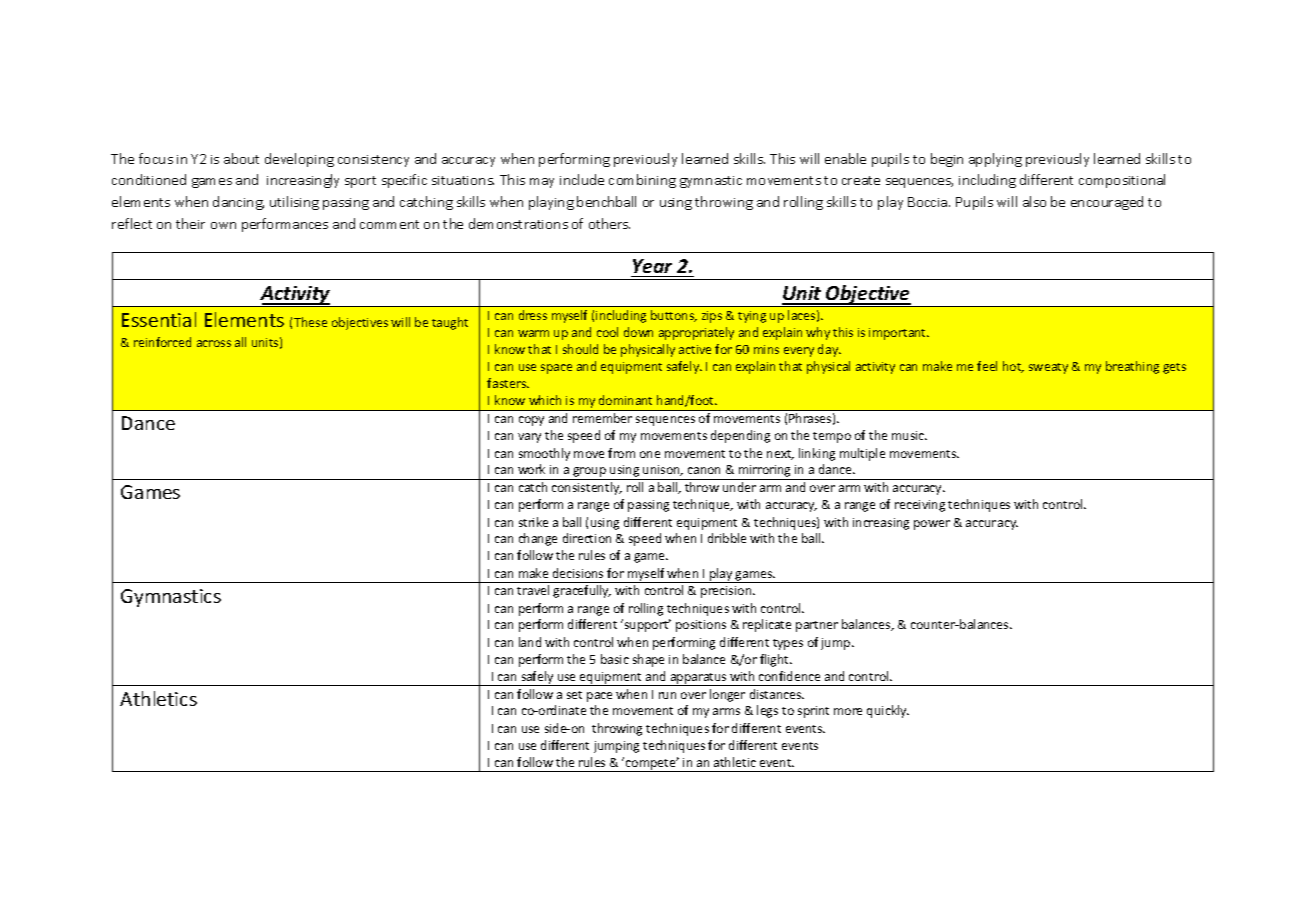  What do you see at coordinates (909, 435) in the image?
I see `music` at bounding box center [909, 435].
